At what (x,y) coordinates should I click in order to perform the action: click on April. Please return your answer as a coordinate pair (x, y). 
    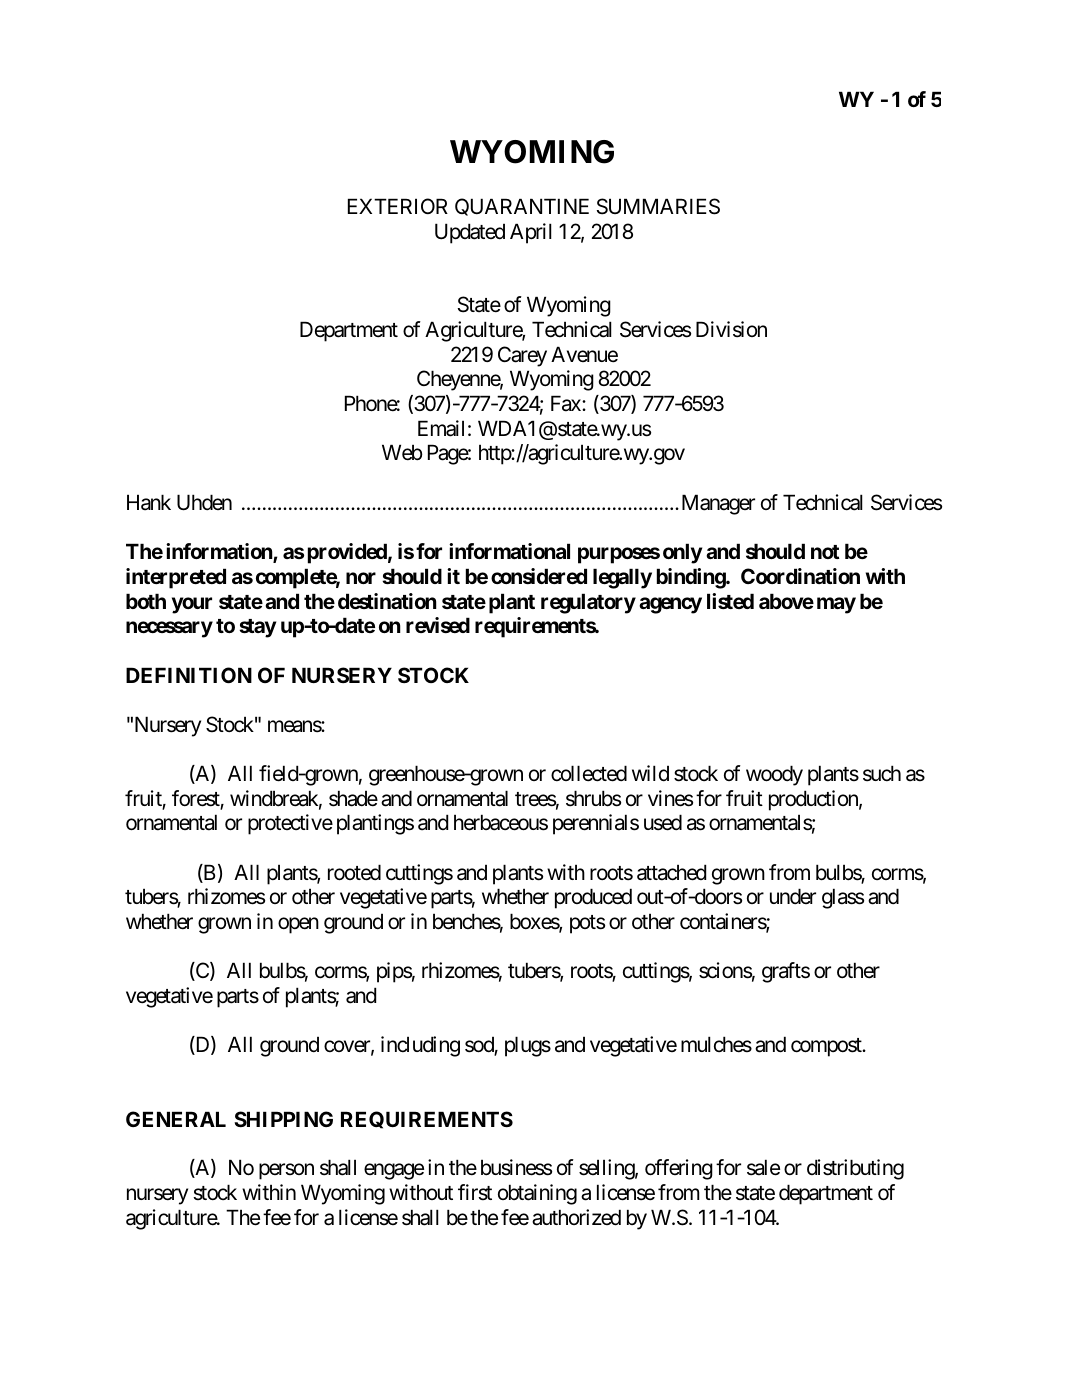
    Looking at the image, I should click on (531, 233).
